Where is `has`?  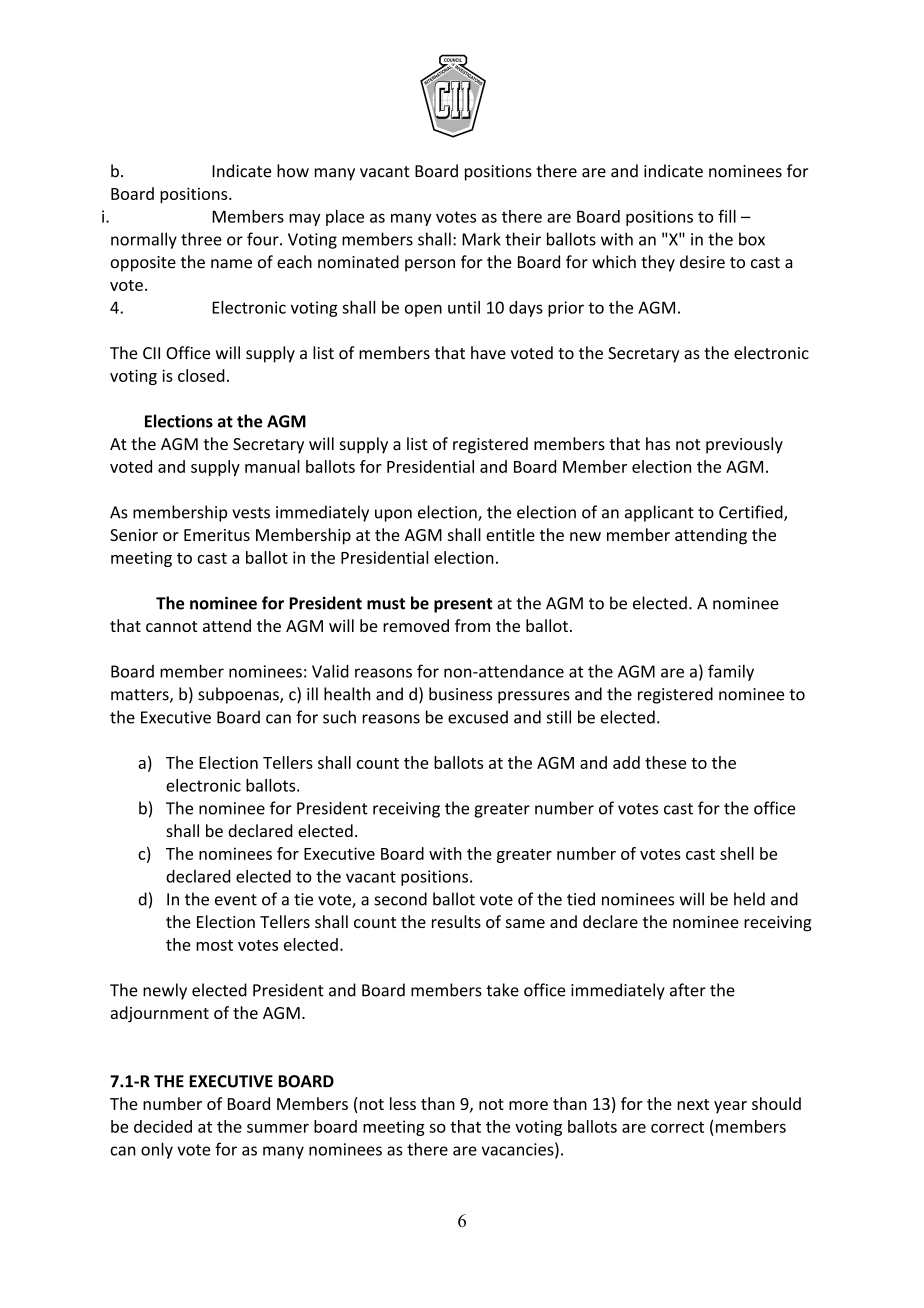
has is located at coordinates (658, 443).
